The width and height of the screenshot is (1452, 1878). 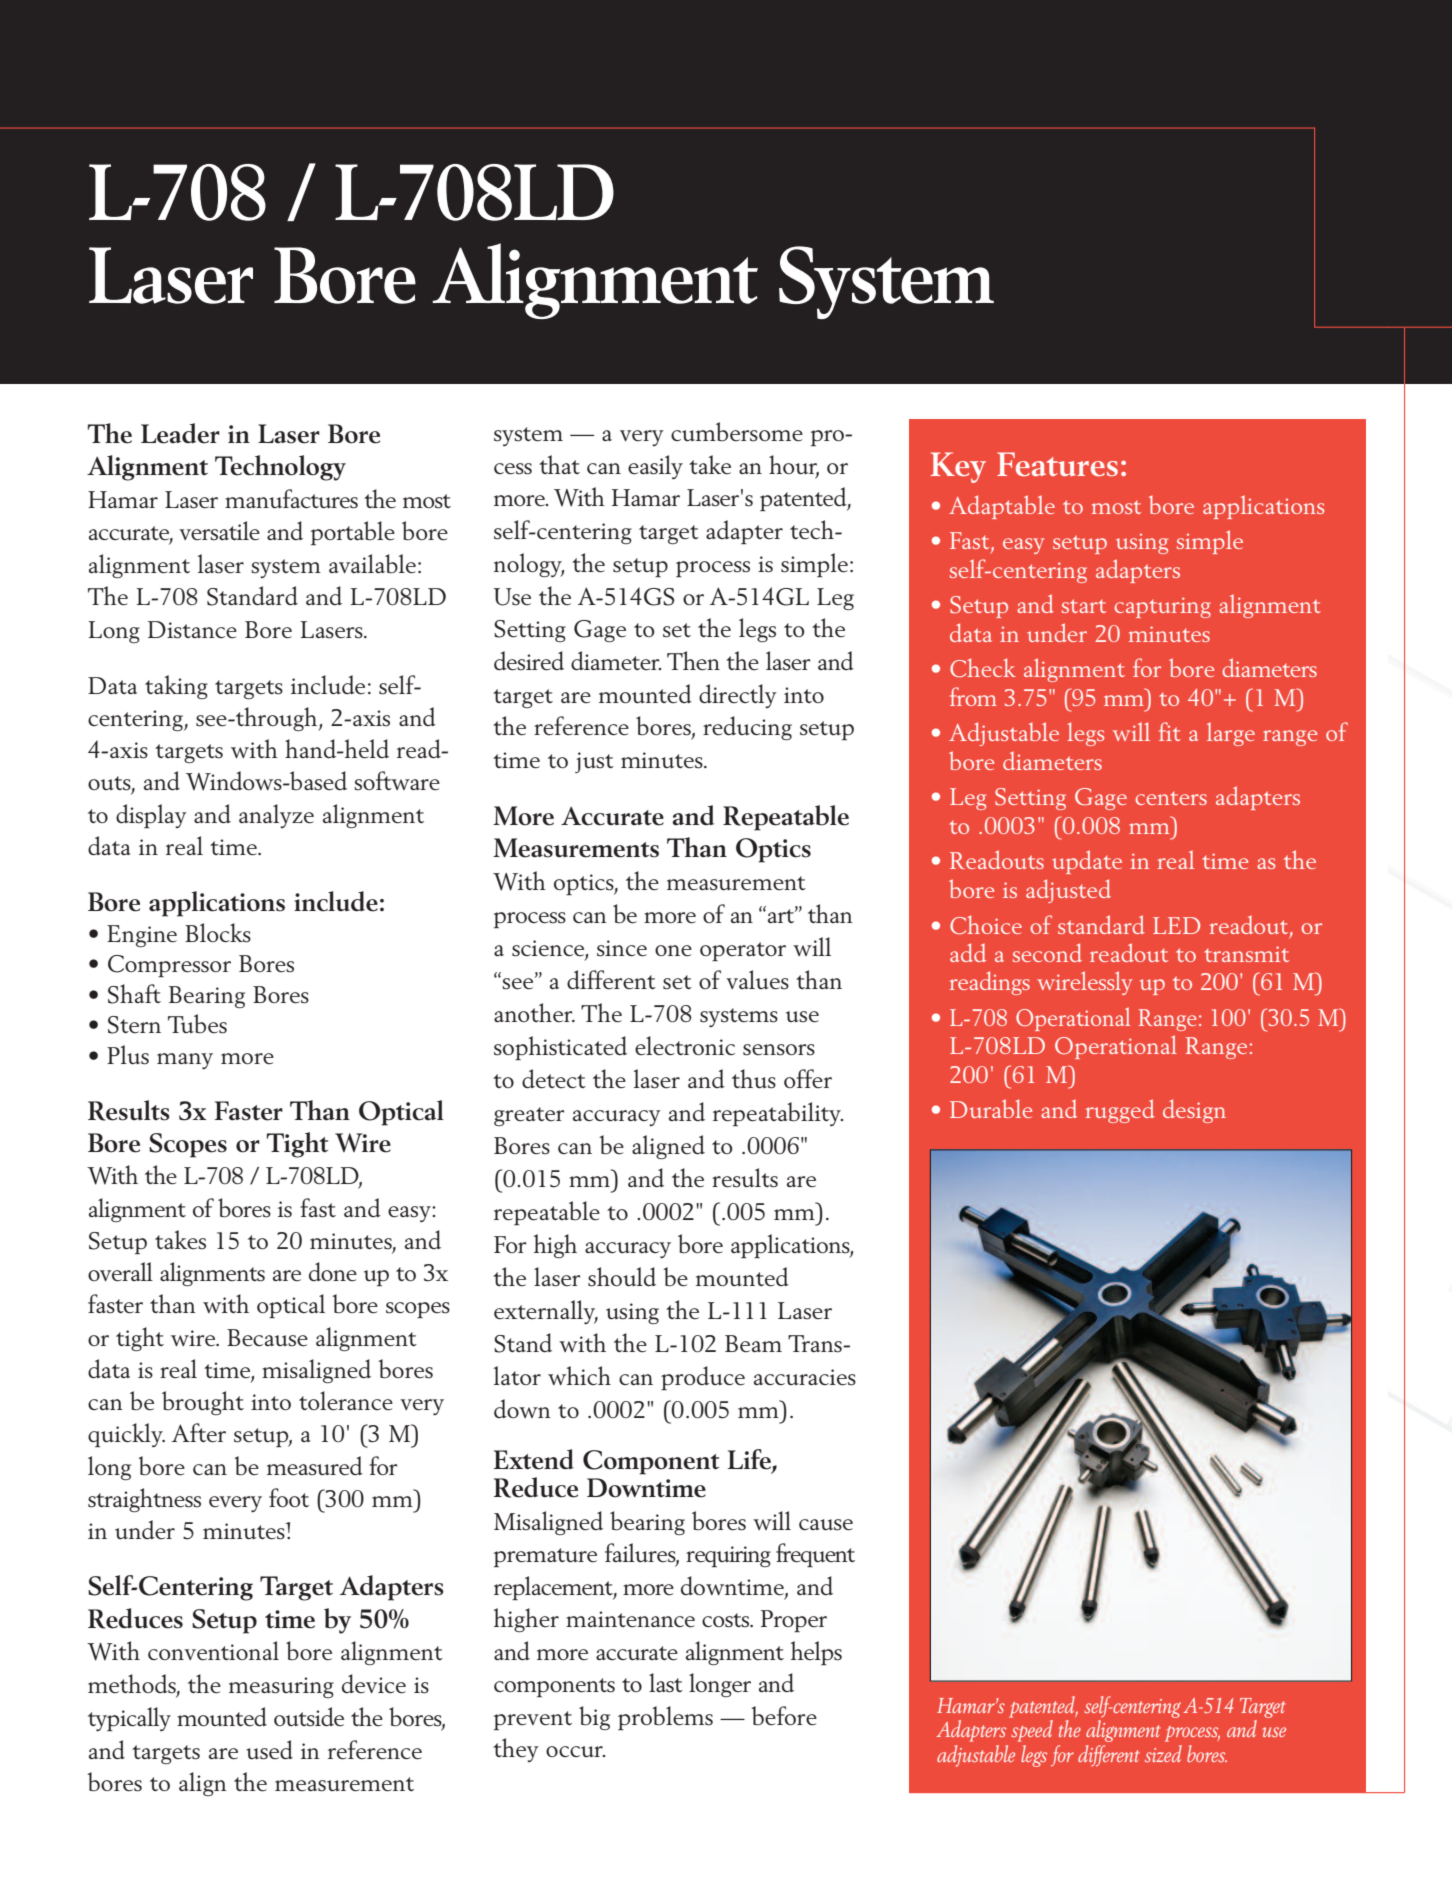 What do you see at coordinates (1120, 1111) in the screenshot?
I see `rugged` at bounding box center [1120, 1111].
